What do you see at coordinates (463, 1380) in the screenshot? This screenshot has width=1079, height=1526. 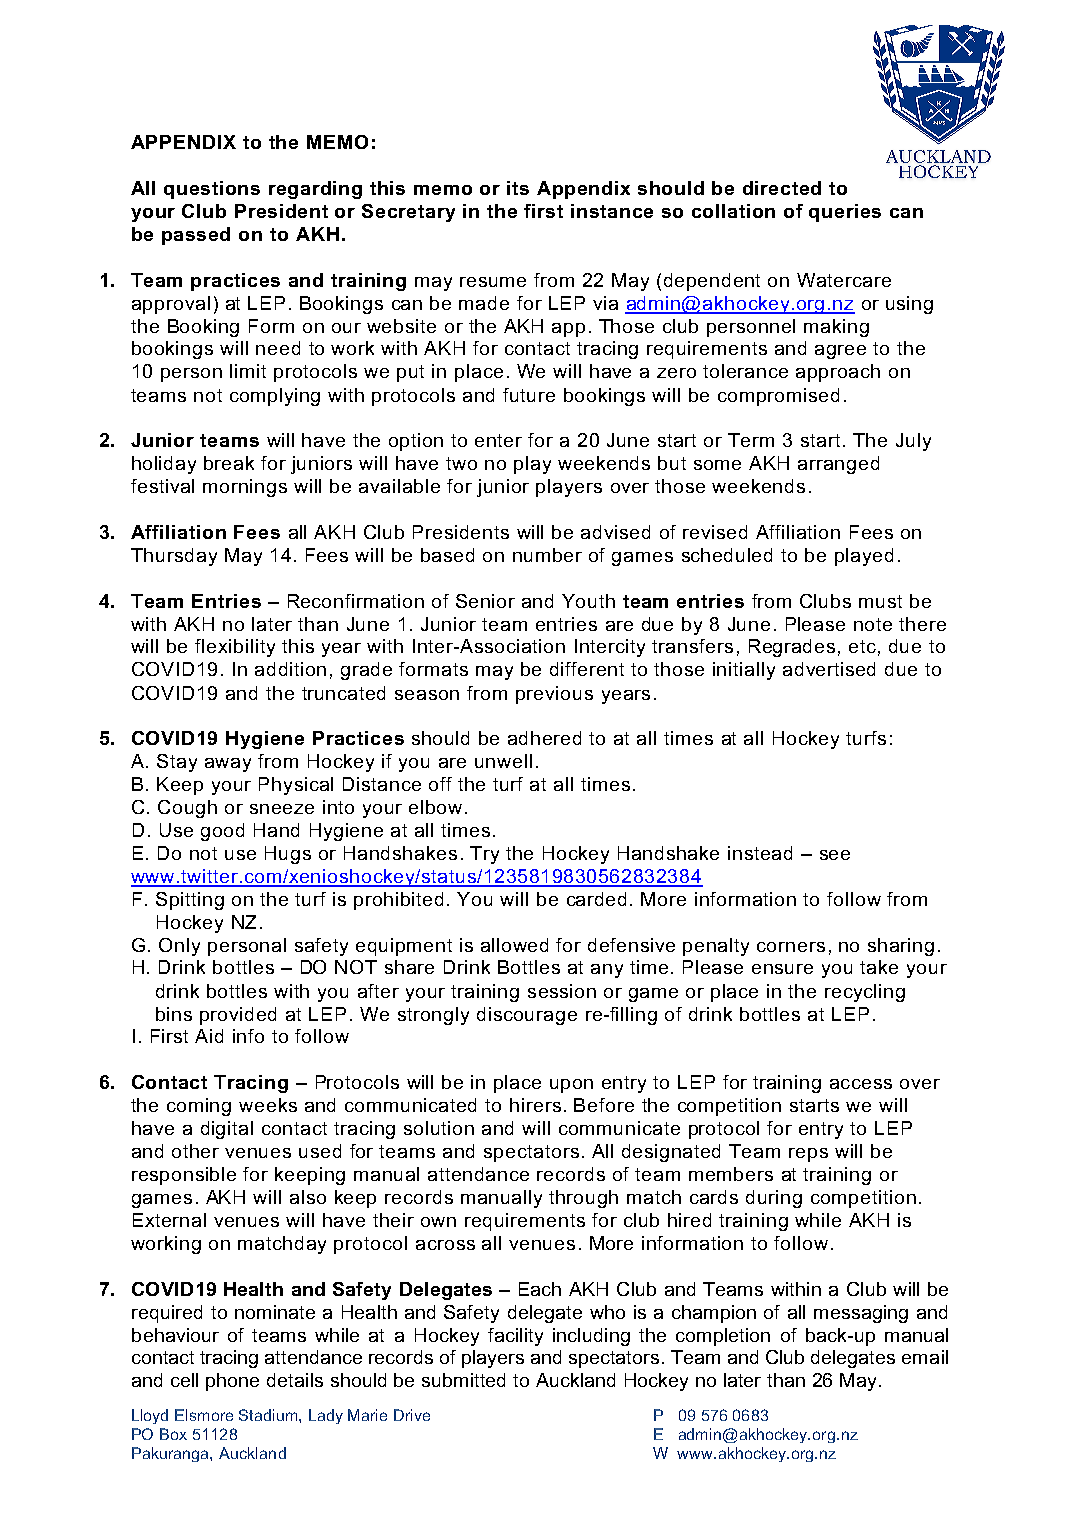 I see `submitted` at bounding box center [463, 1380].
